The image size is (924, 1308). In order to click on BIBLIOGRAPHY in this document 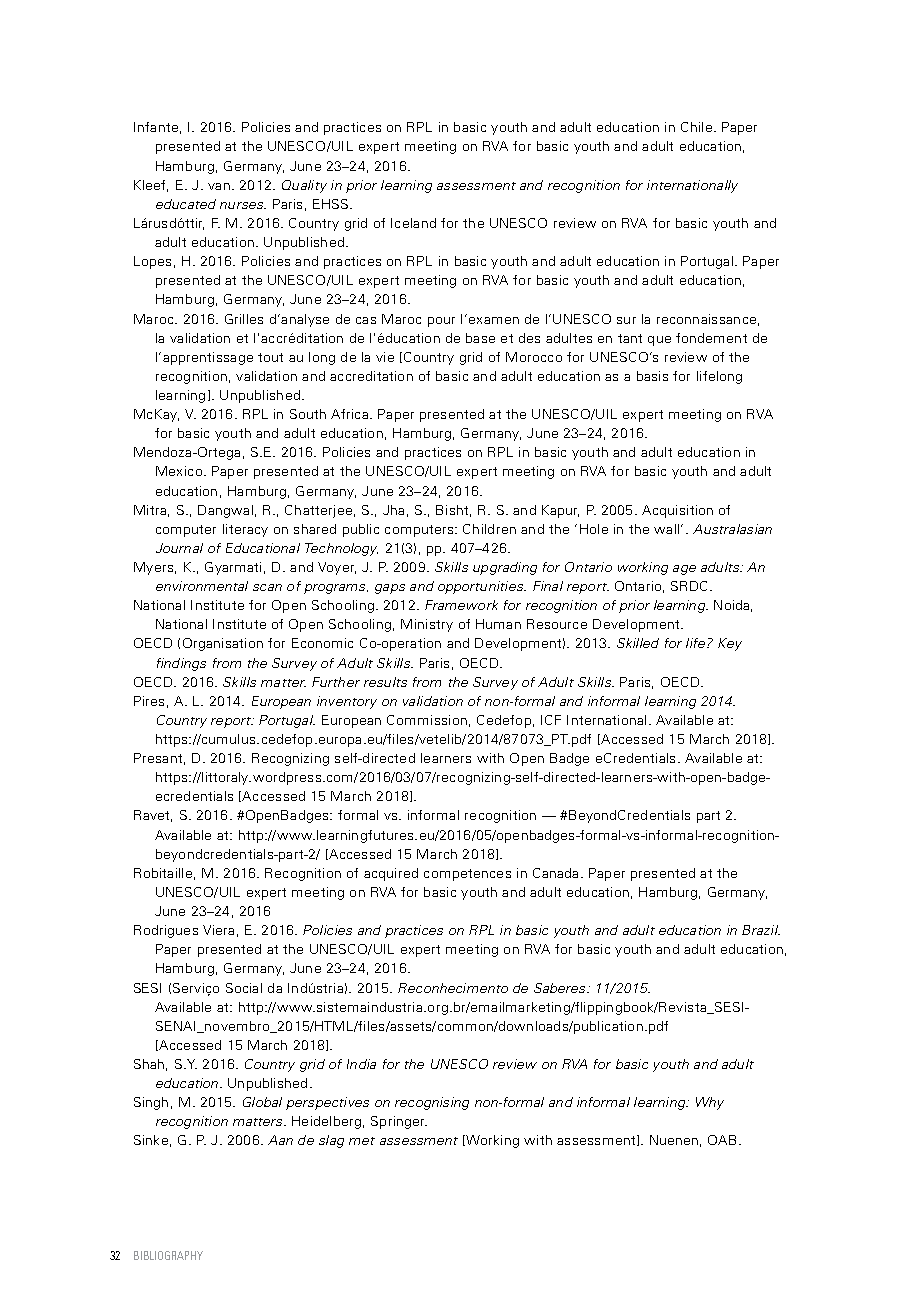, I will do `click(168, 1255)`.
